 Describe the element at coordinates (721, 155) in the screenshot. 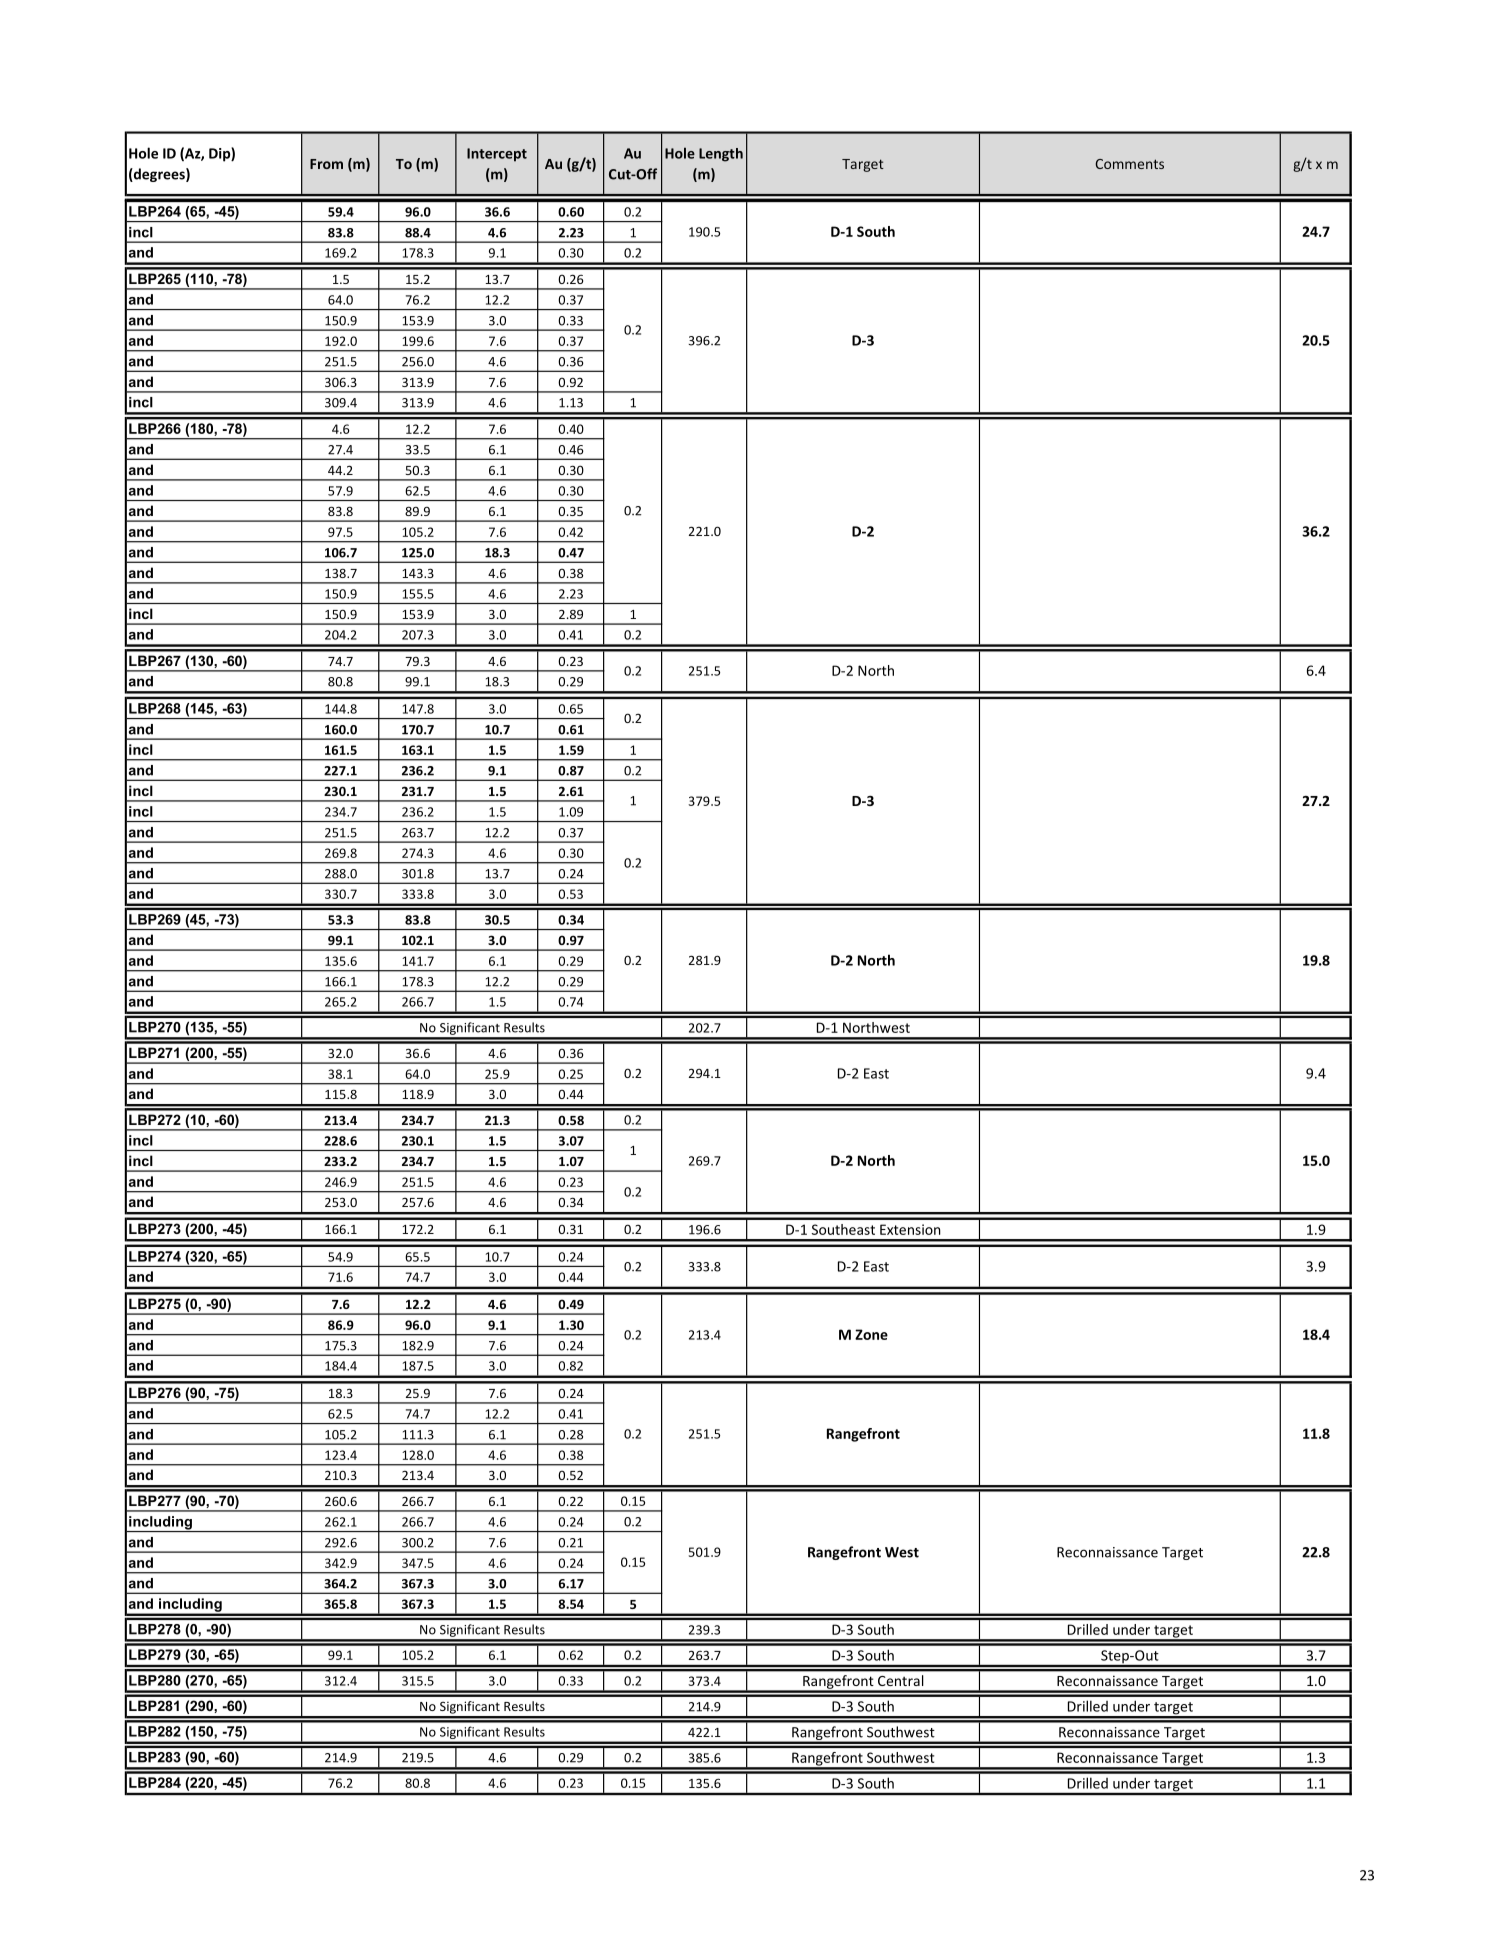

I see `Length` at that location.
